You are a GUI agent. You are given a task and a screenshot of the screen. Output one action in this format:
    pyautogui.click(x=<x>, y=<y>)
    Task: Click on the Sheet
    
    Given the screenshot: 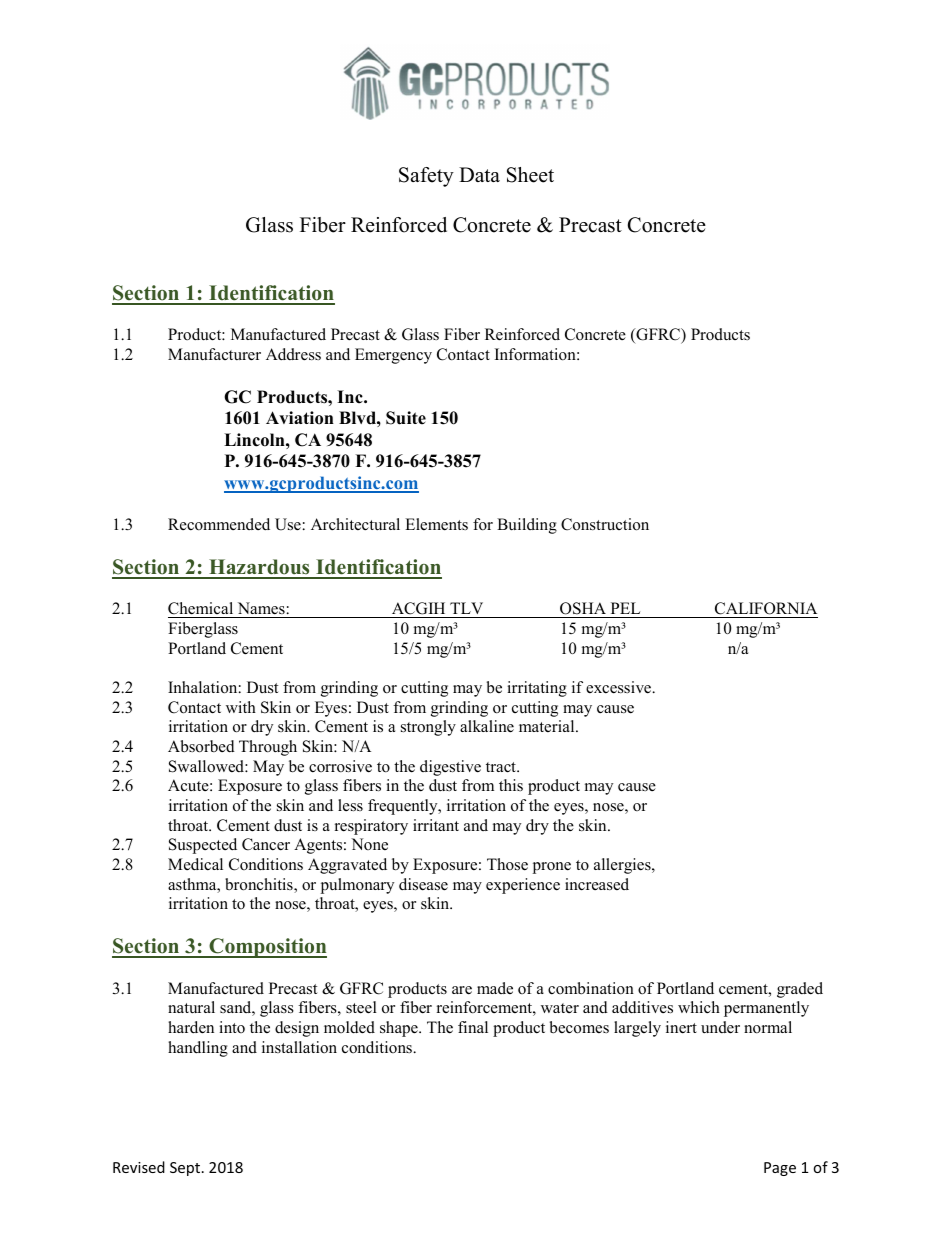 What is the action you would take?
    pyautogui.click(x=530, y=175)
